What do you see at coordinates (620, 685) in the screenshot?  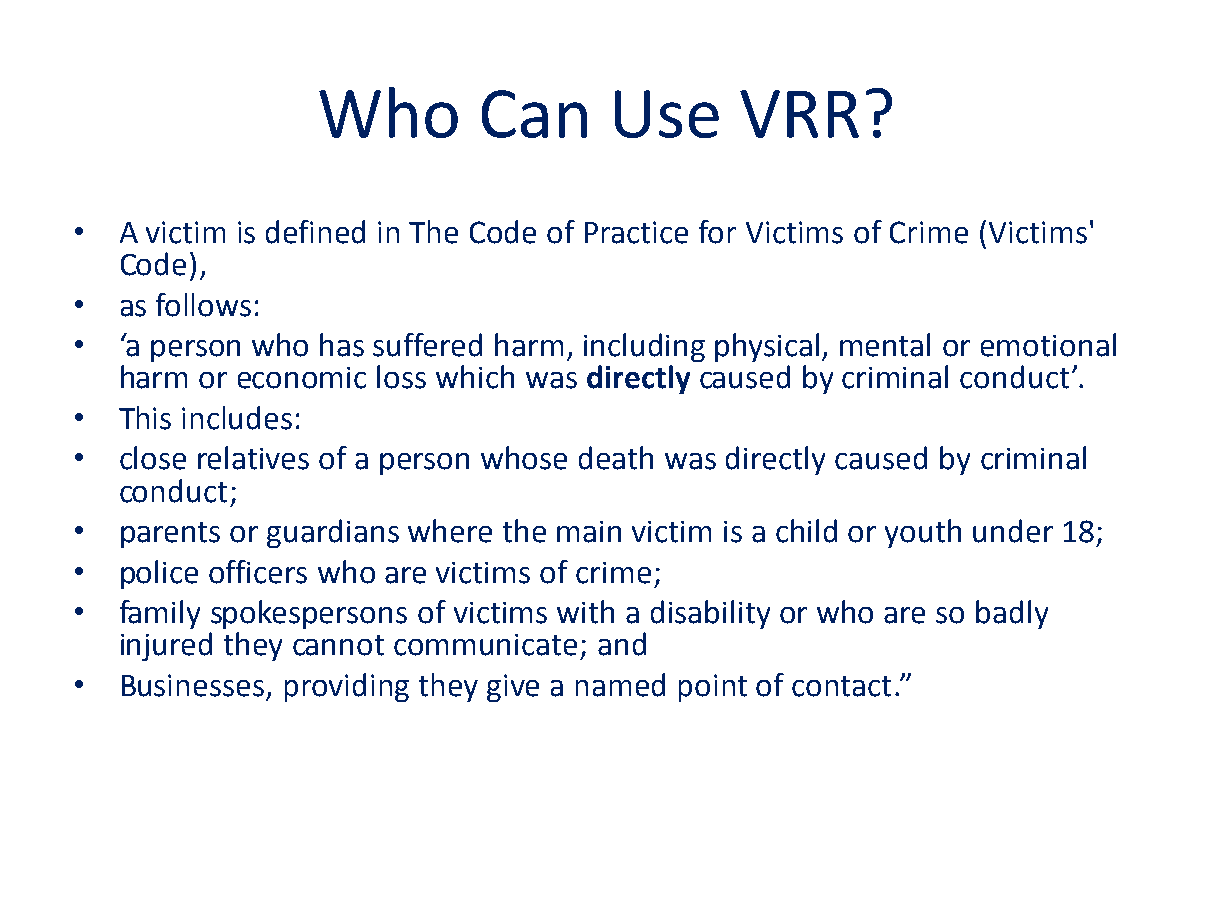 I see `named` at bounding box center [620, 685].
